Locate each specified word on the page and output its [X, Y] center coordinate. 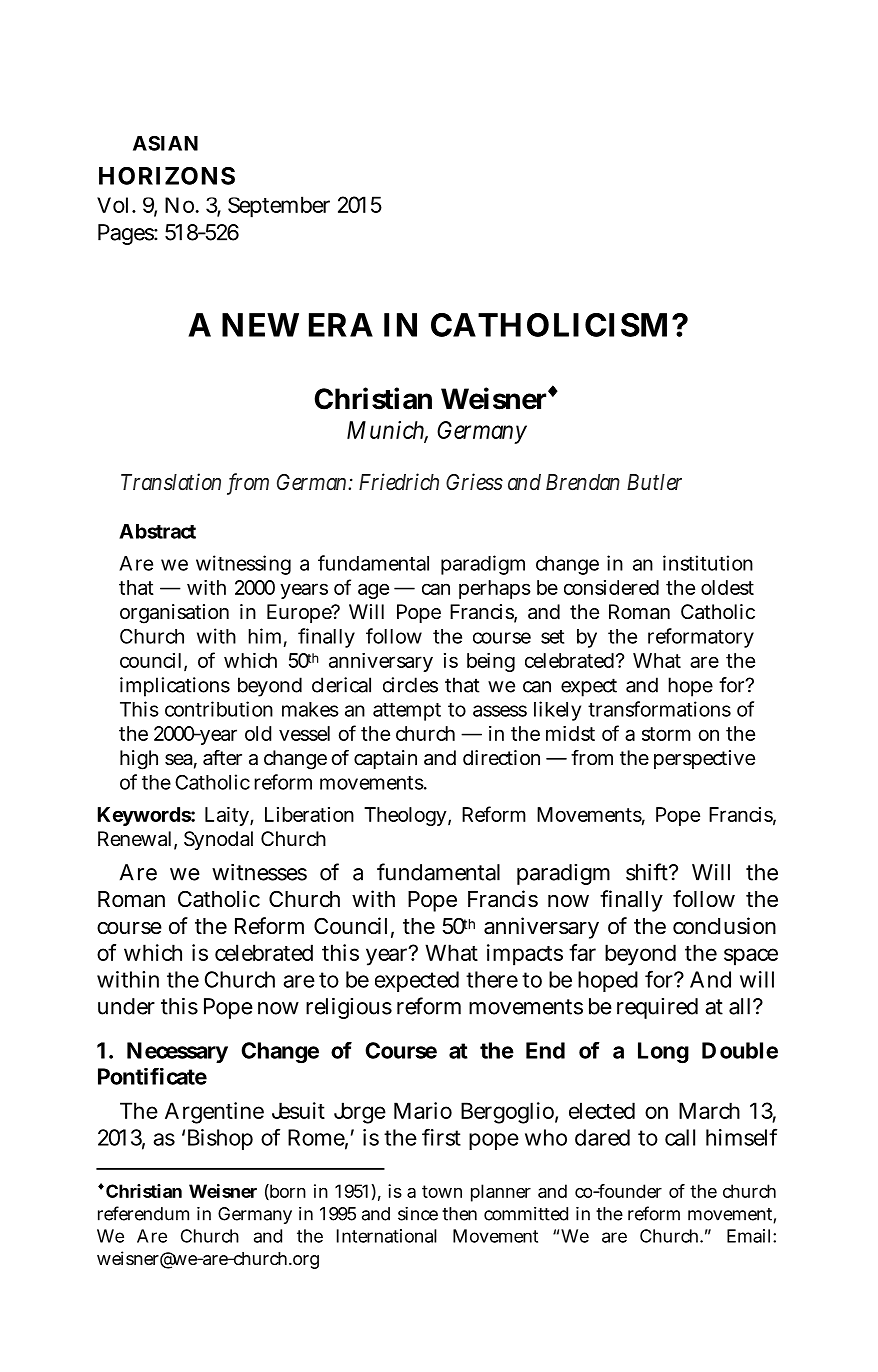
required [657, 1008]
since [418, 1214]
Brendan [583, 482]
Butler [654, 482]
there [492, 979]
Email [748, 1236]
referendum [143, 1213]
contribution [219, 709]
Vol [112, 205]
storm [666, 734]
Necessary [177, 1052]
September [279, 207]
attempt [407, 712]
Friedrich [399, 482]
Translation [171, 482]
